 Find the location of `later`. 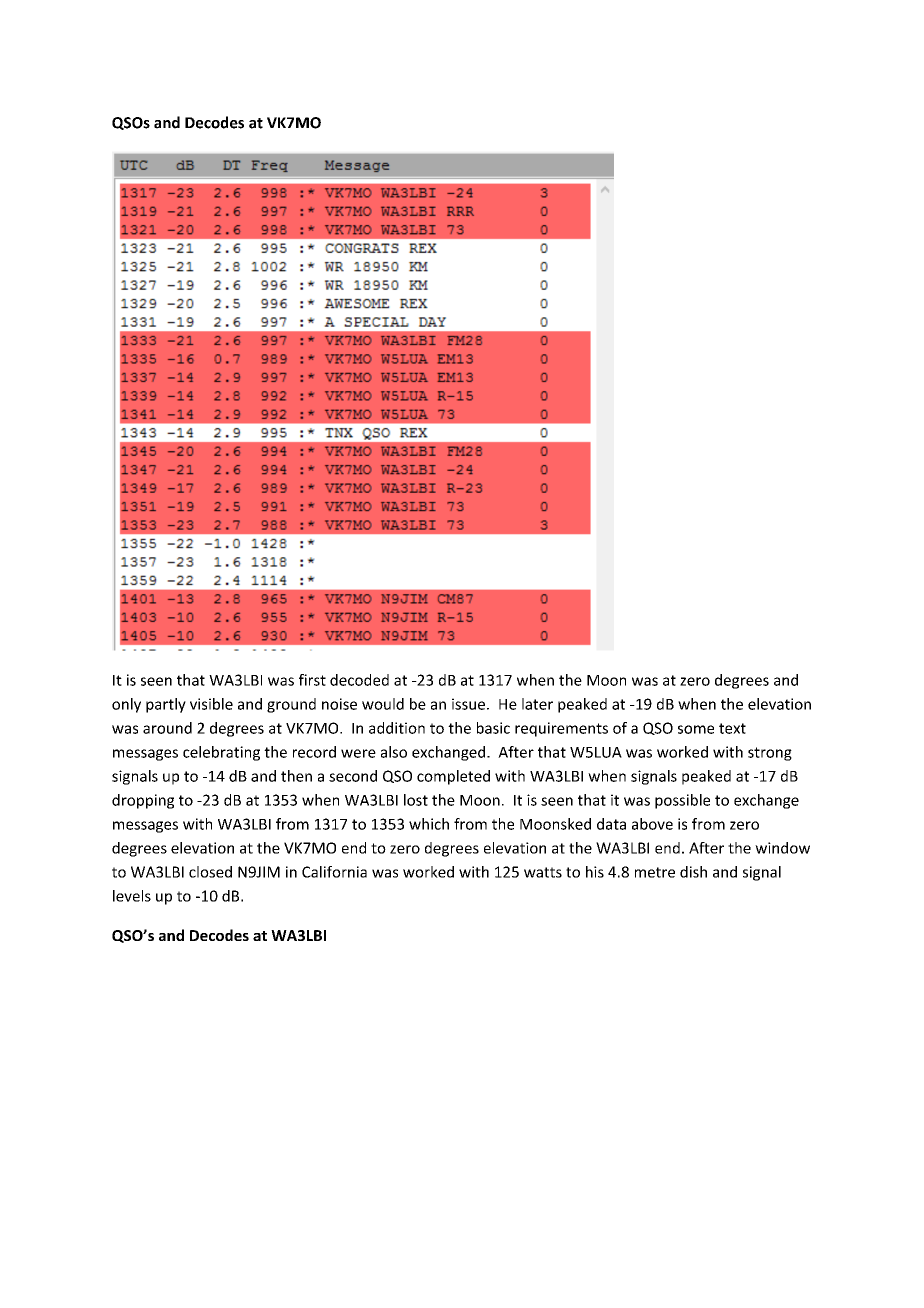

later is located at coordinates (537, 704).
